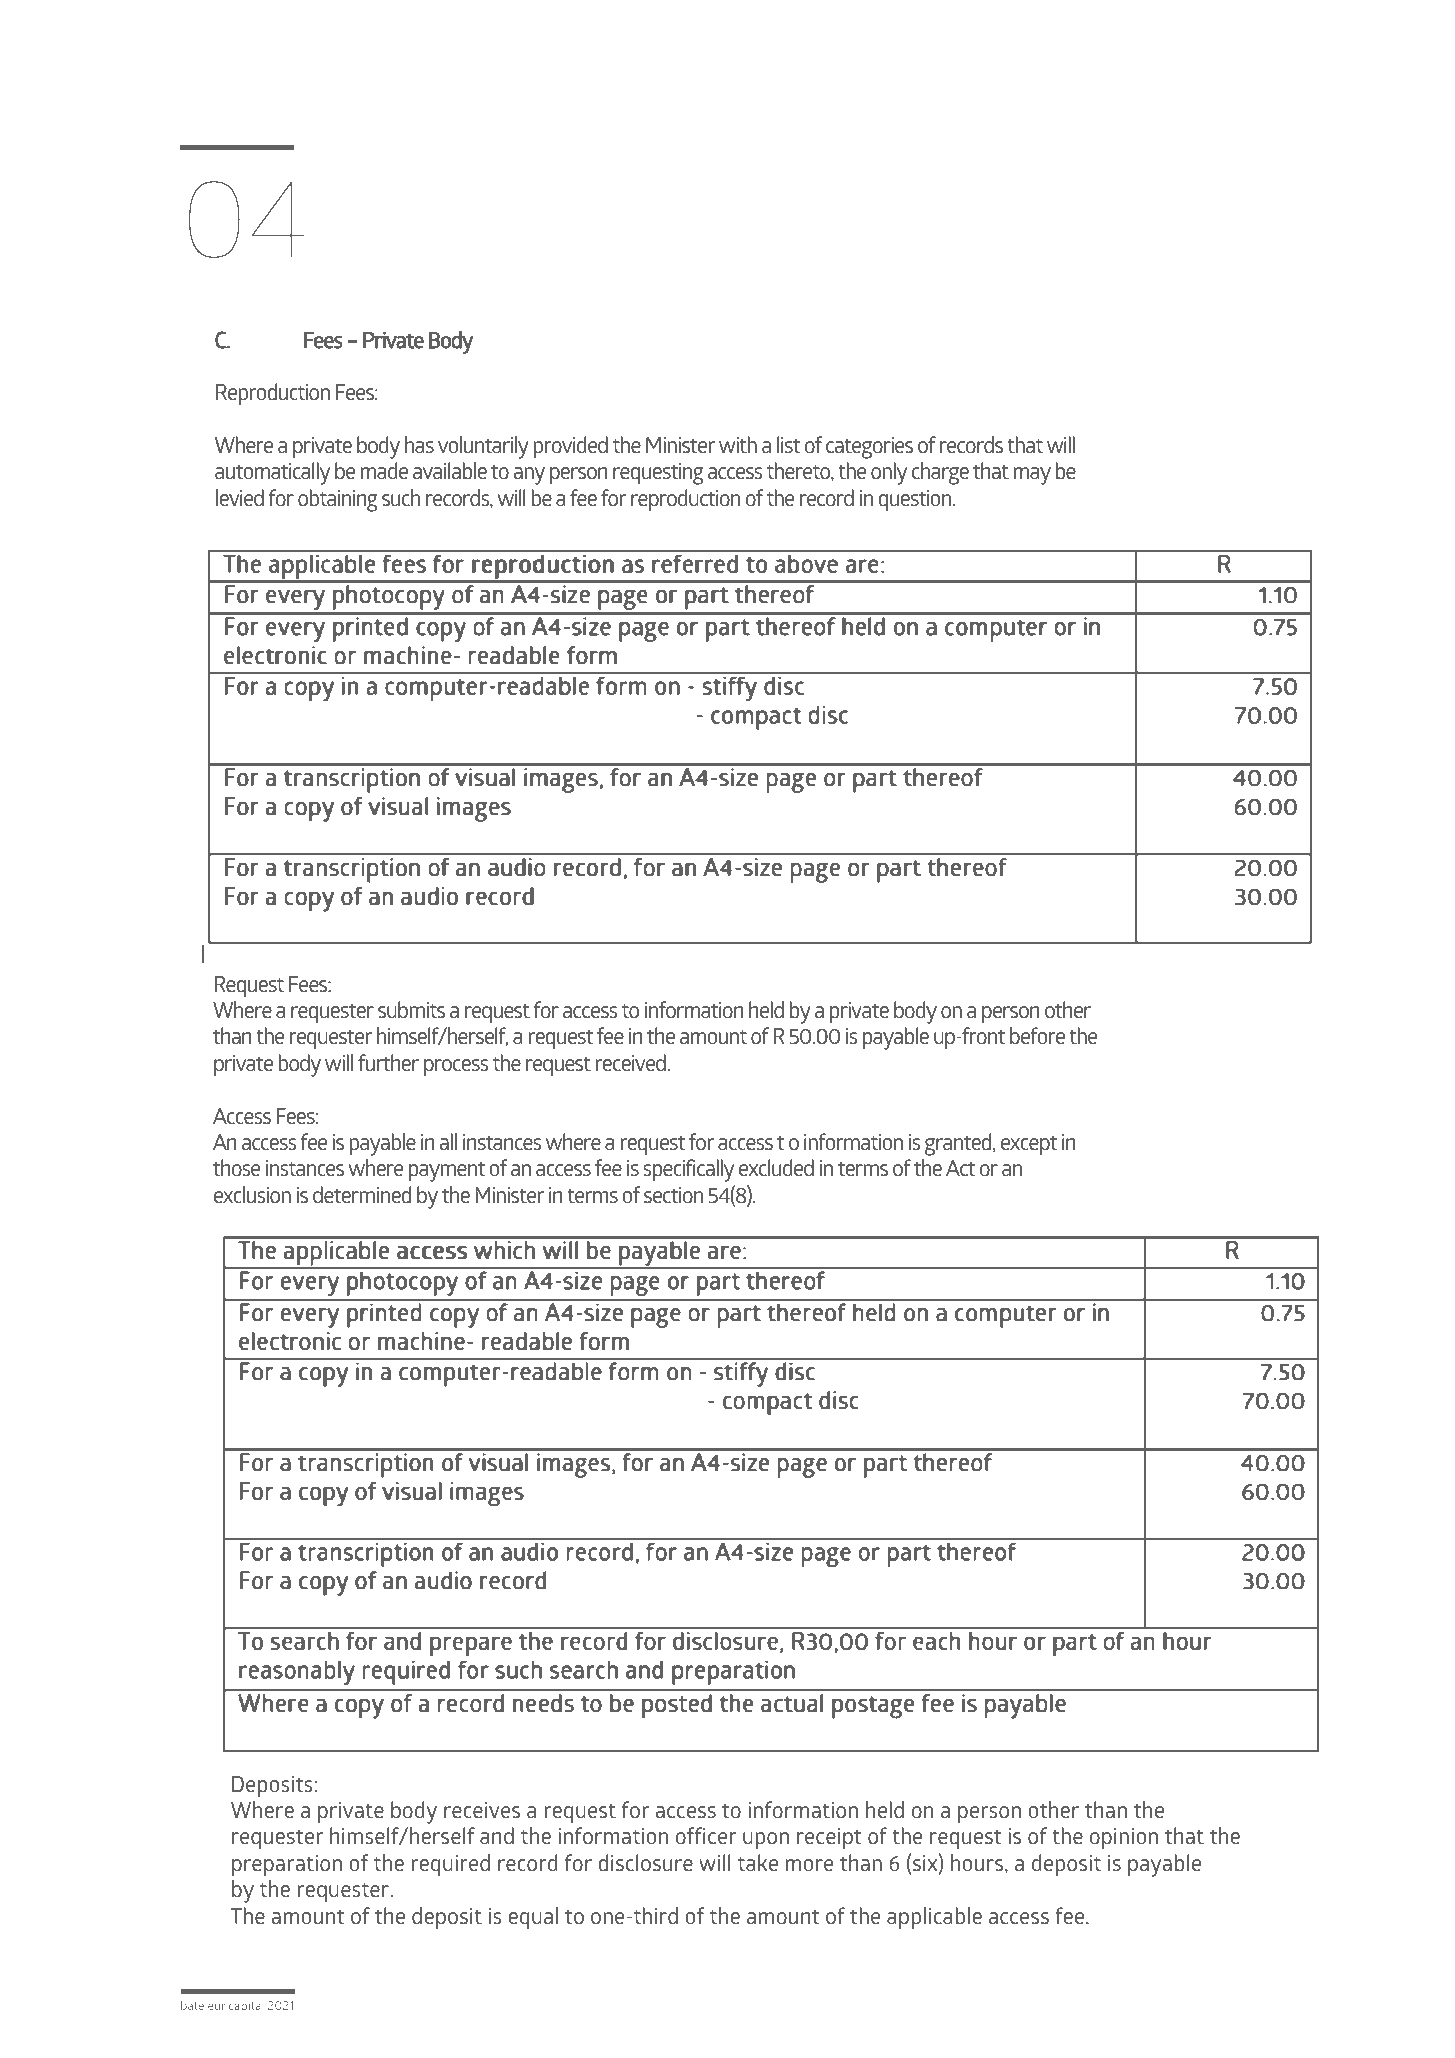 This screenshot has width=1455, height=2058. Describe the element at coordinates (482, 1810) in the screenshot. I see `receives` at that location.
